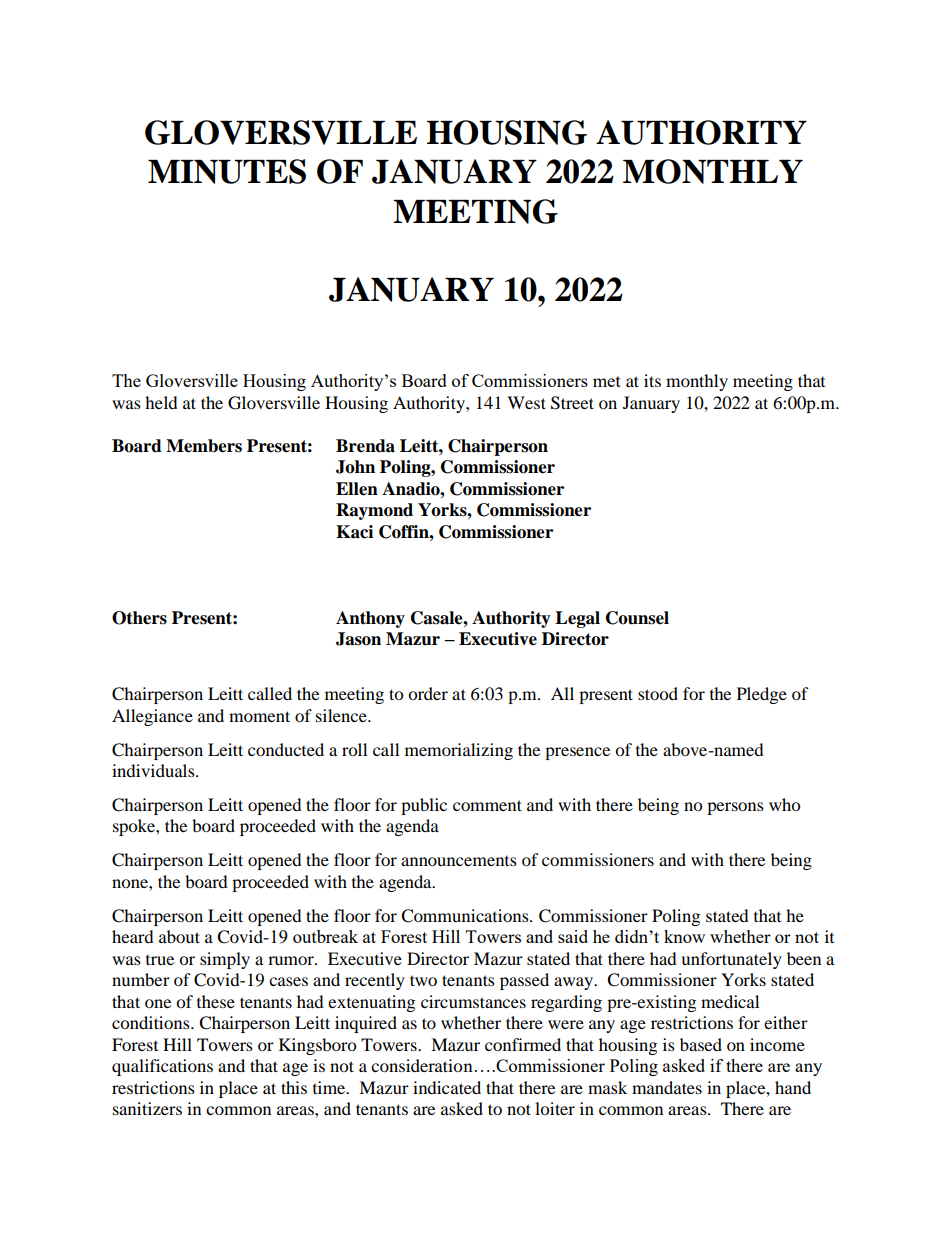 This image has height=1233, width=952. What do you see at coordinates (447, 1087) in the image?
I see `indicated` at bounding box center [447, 1087].
